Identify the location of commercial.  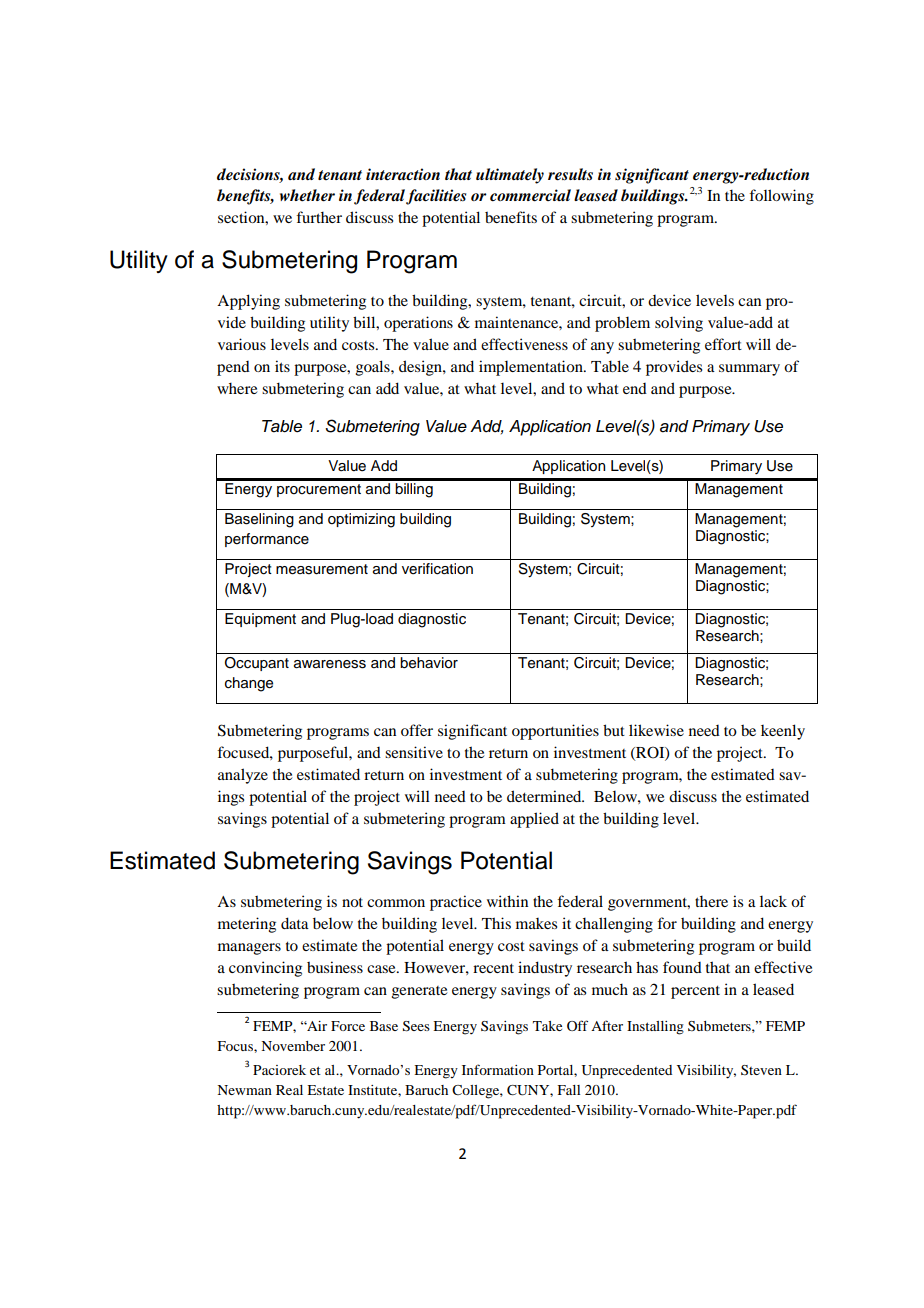
(530, 195).
